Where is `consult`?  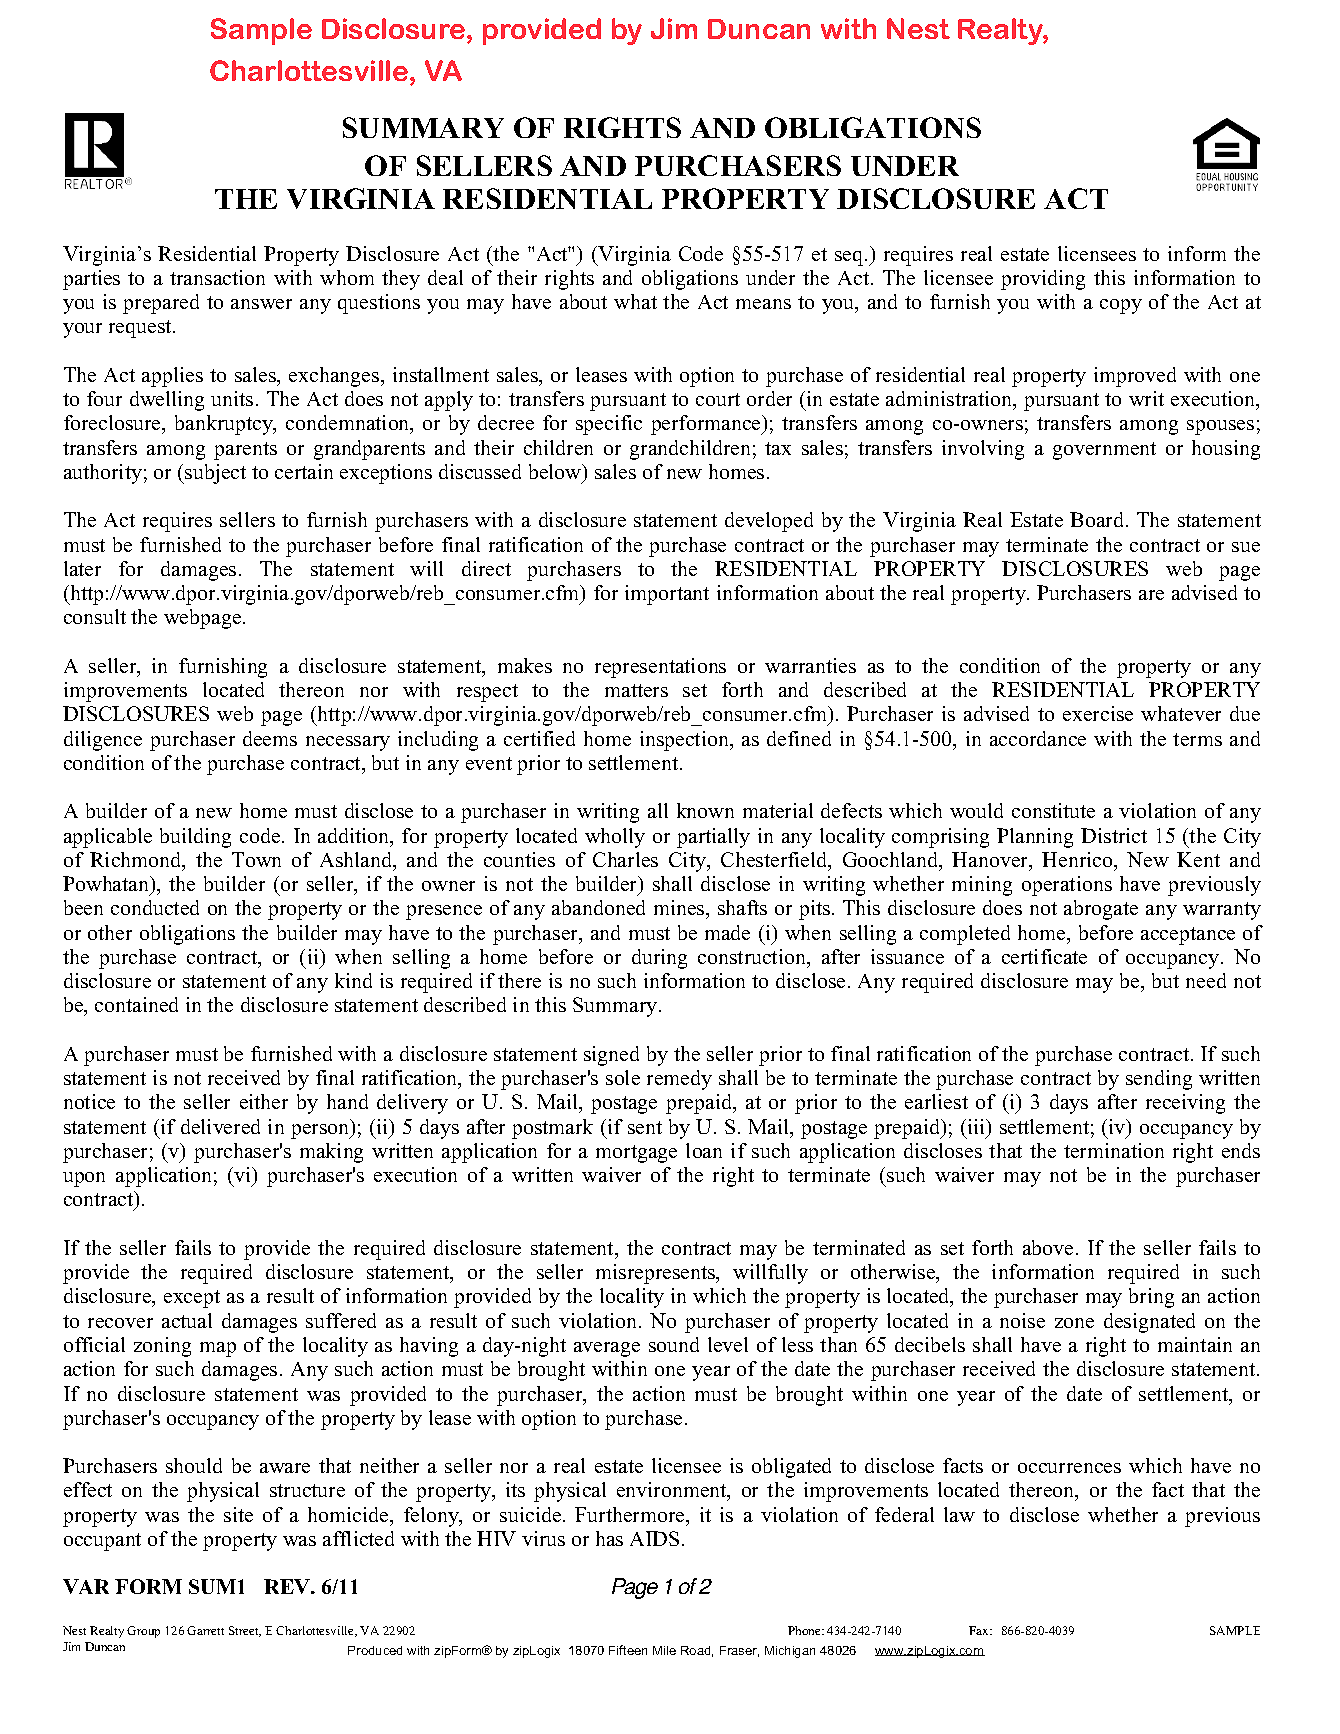 consult is located at coordinates (95, 616).
